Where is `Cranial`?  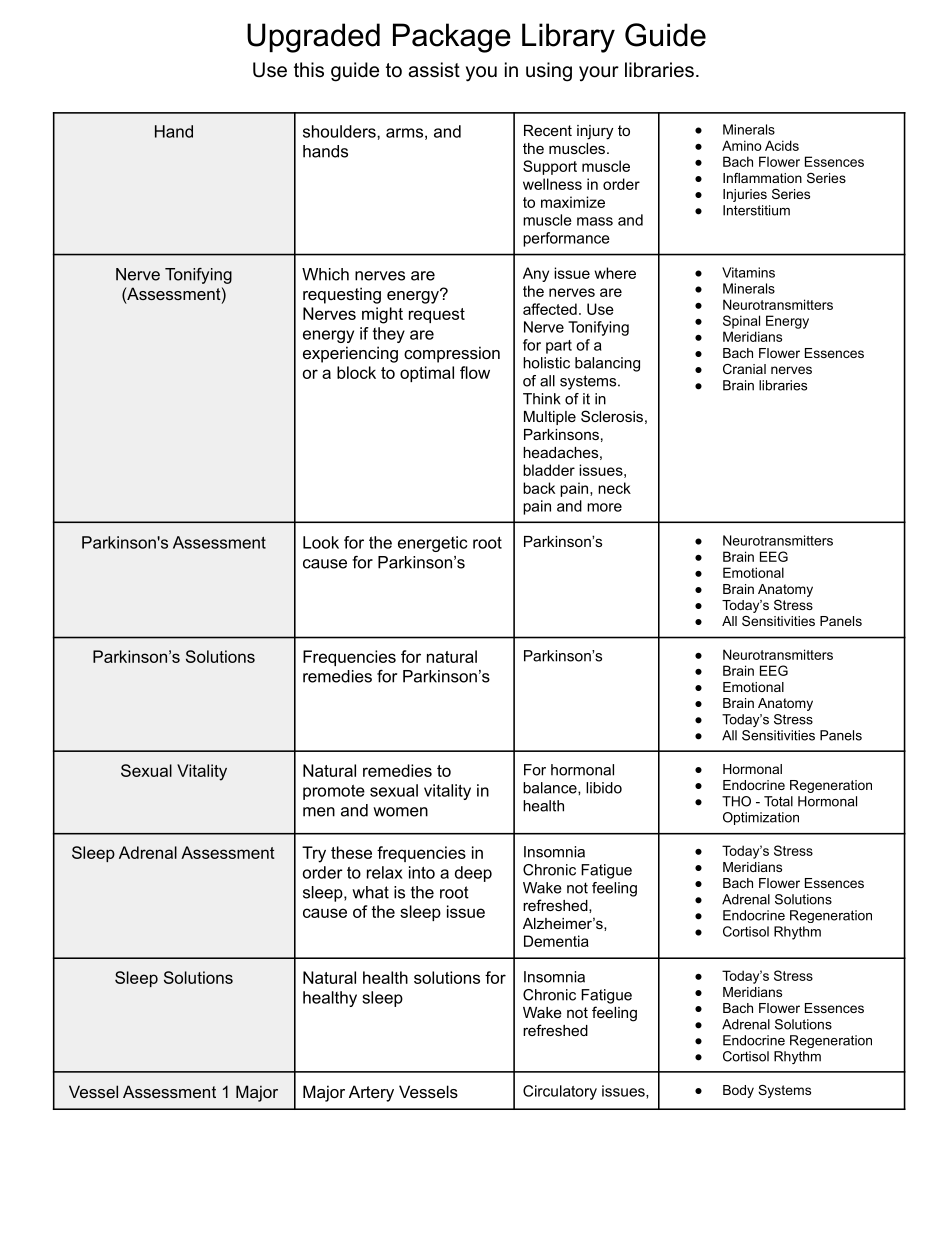
Cranial is located at coordinates (744, 369).
